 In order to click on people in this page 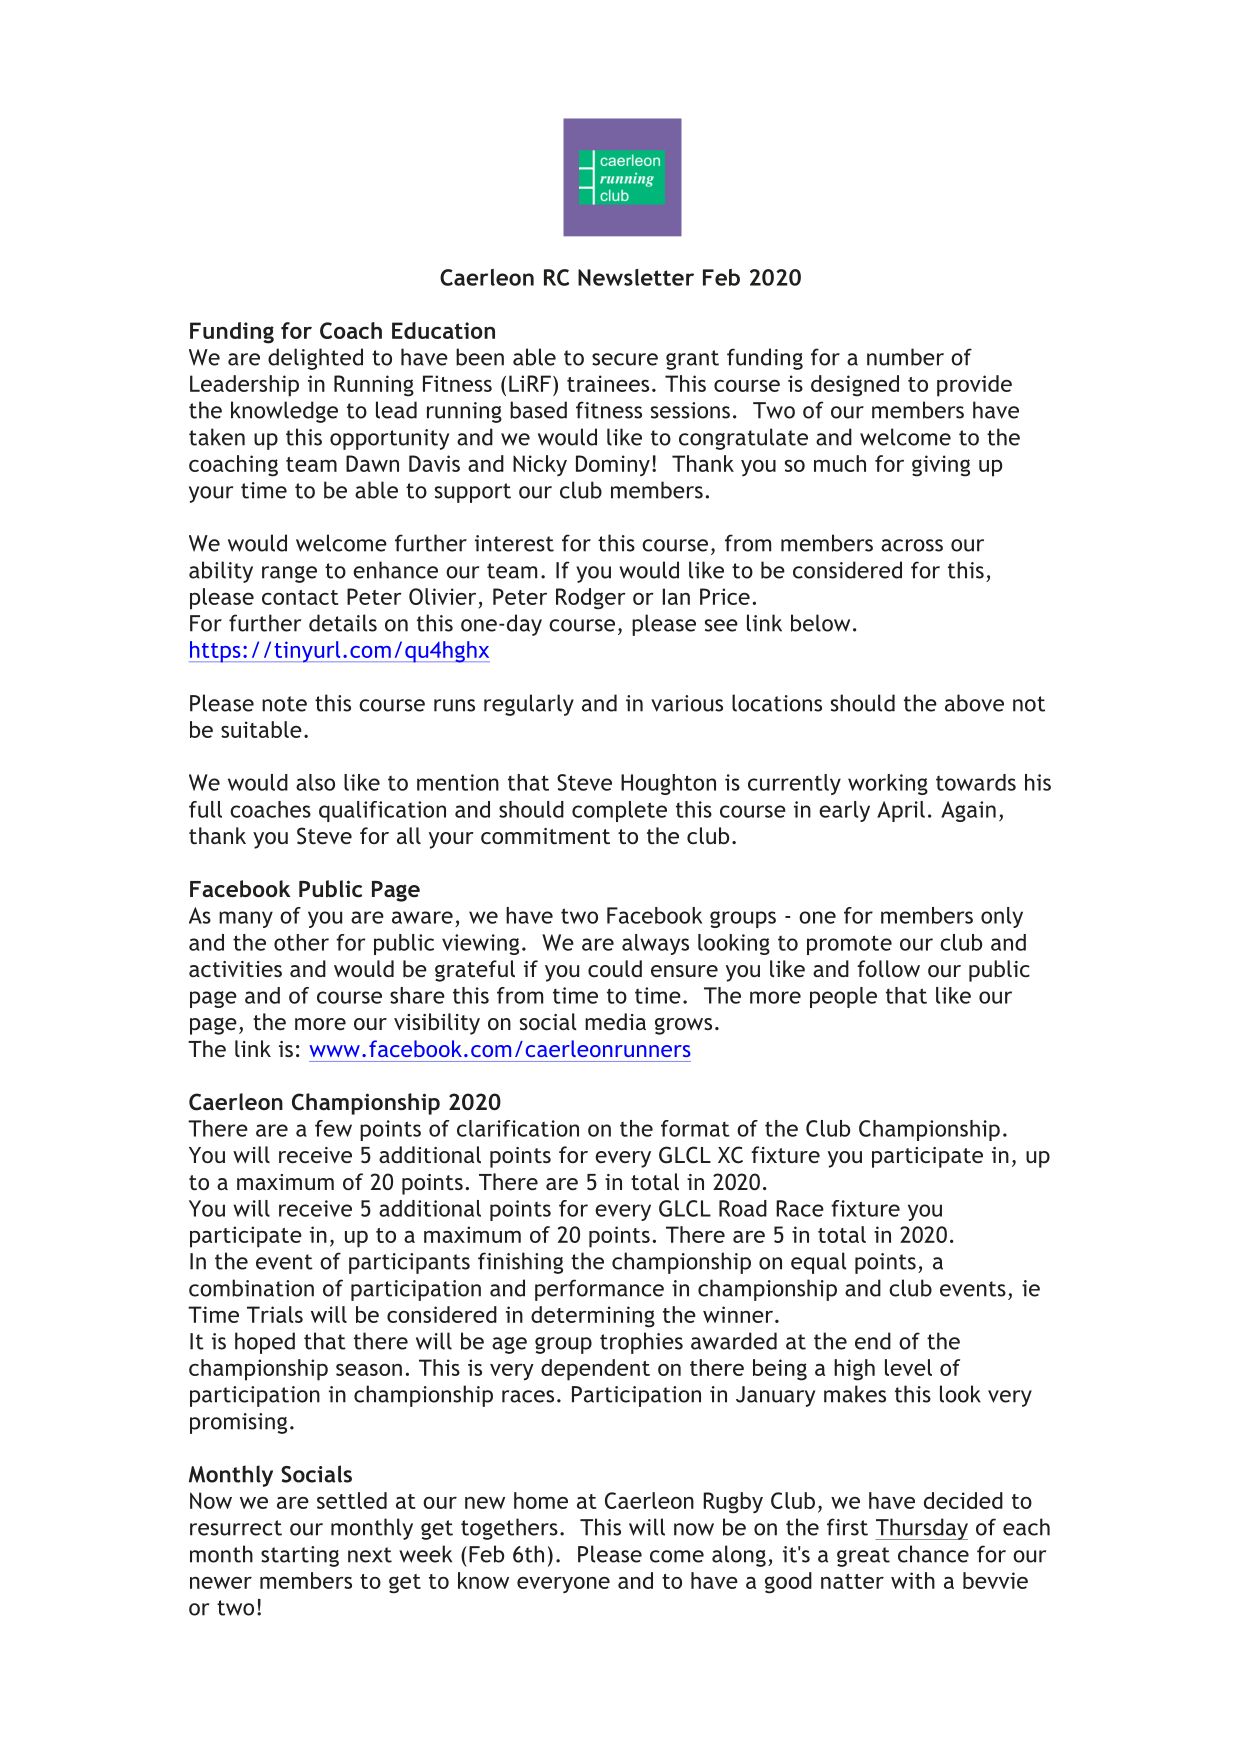, I will do `click(843, 997)`.
